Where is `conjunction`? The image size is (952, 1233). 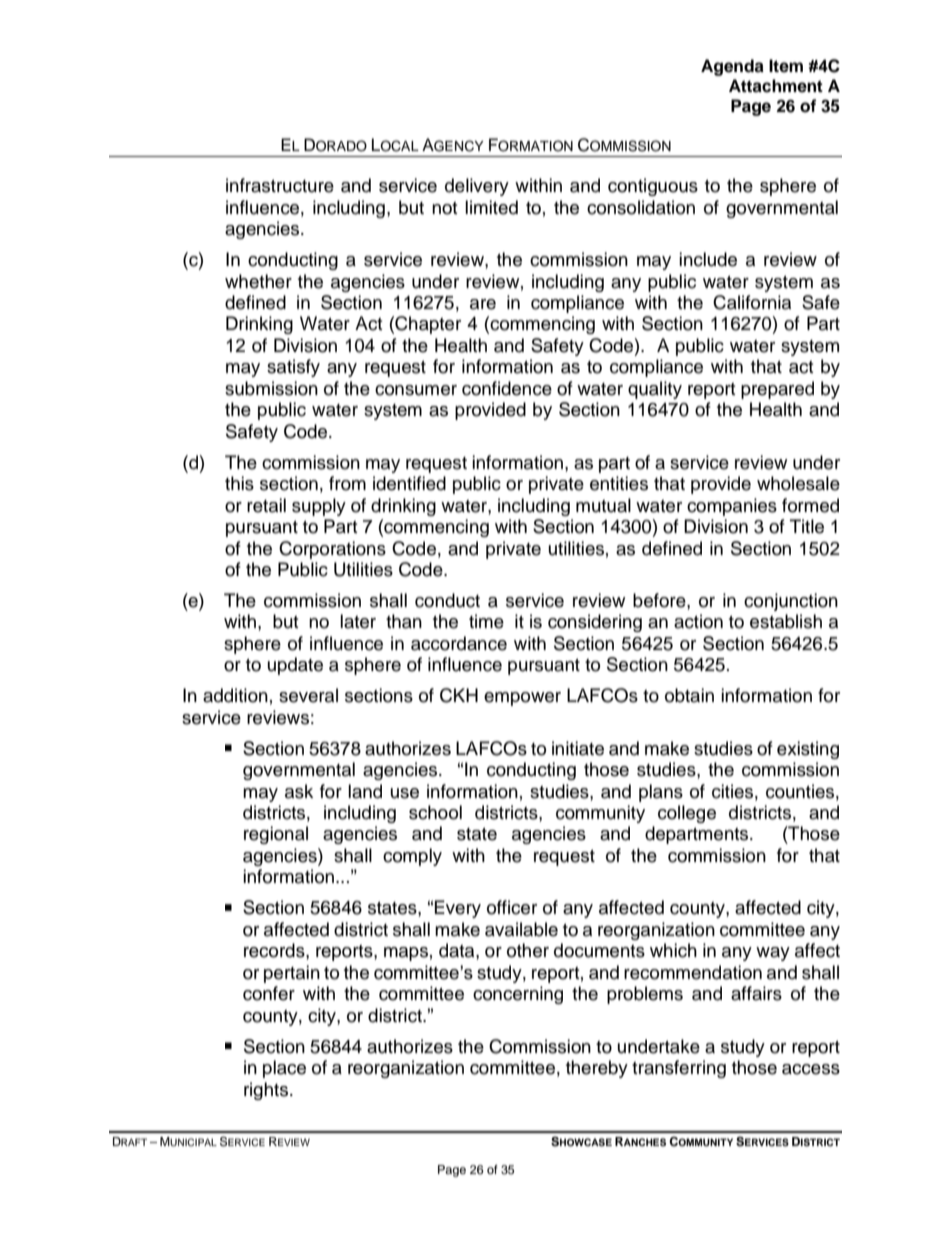 conjunction is located at coordinates (791, 602).
